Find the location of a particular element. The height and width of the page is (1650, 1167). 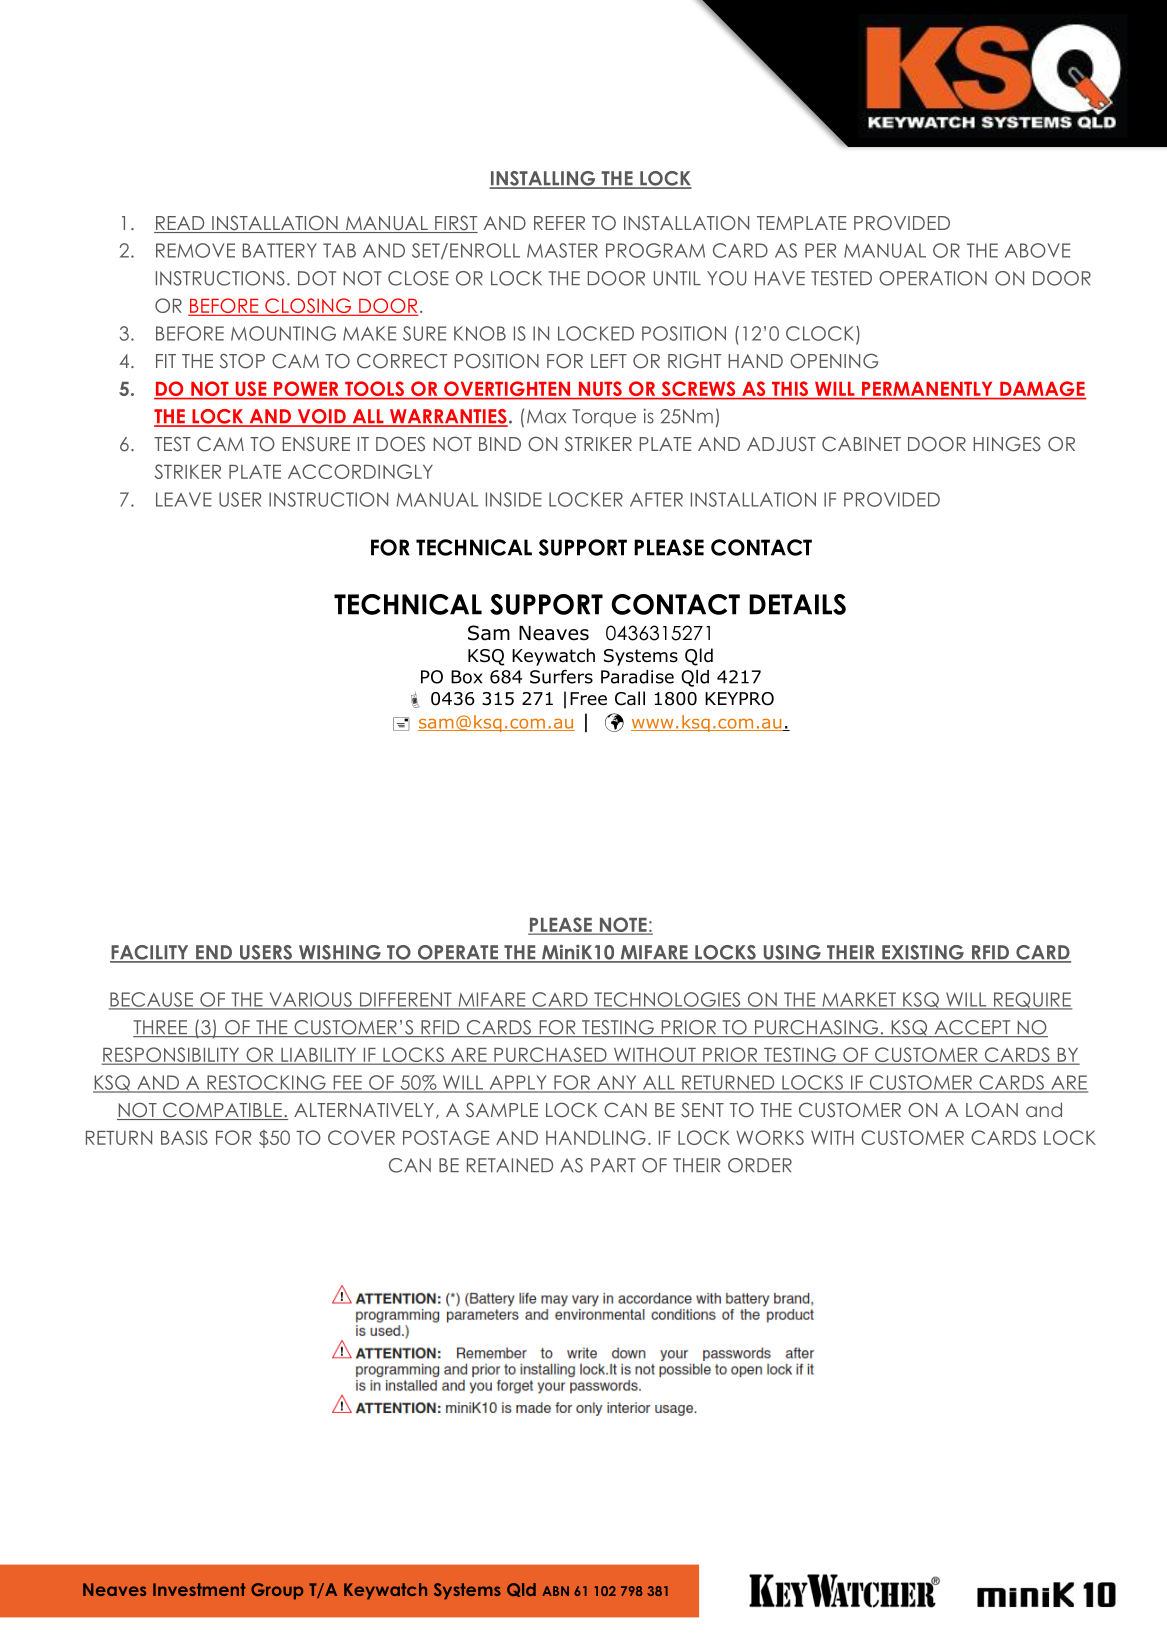

Box is located at coordinates (467, 677).
